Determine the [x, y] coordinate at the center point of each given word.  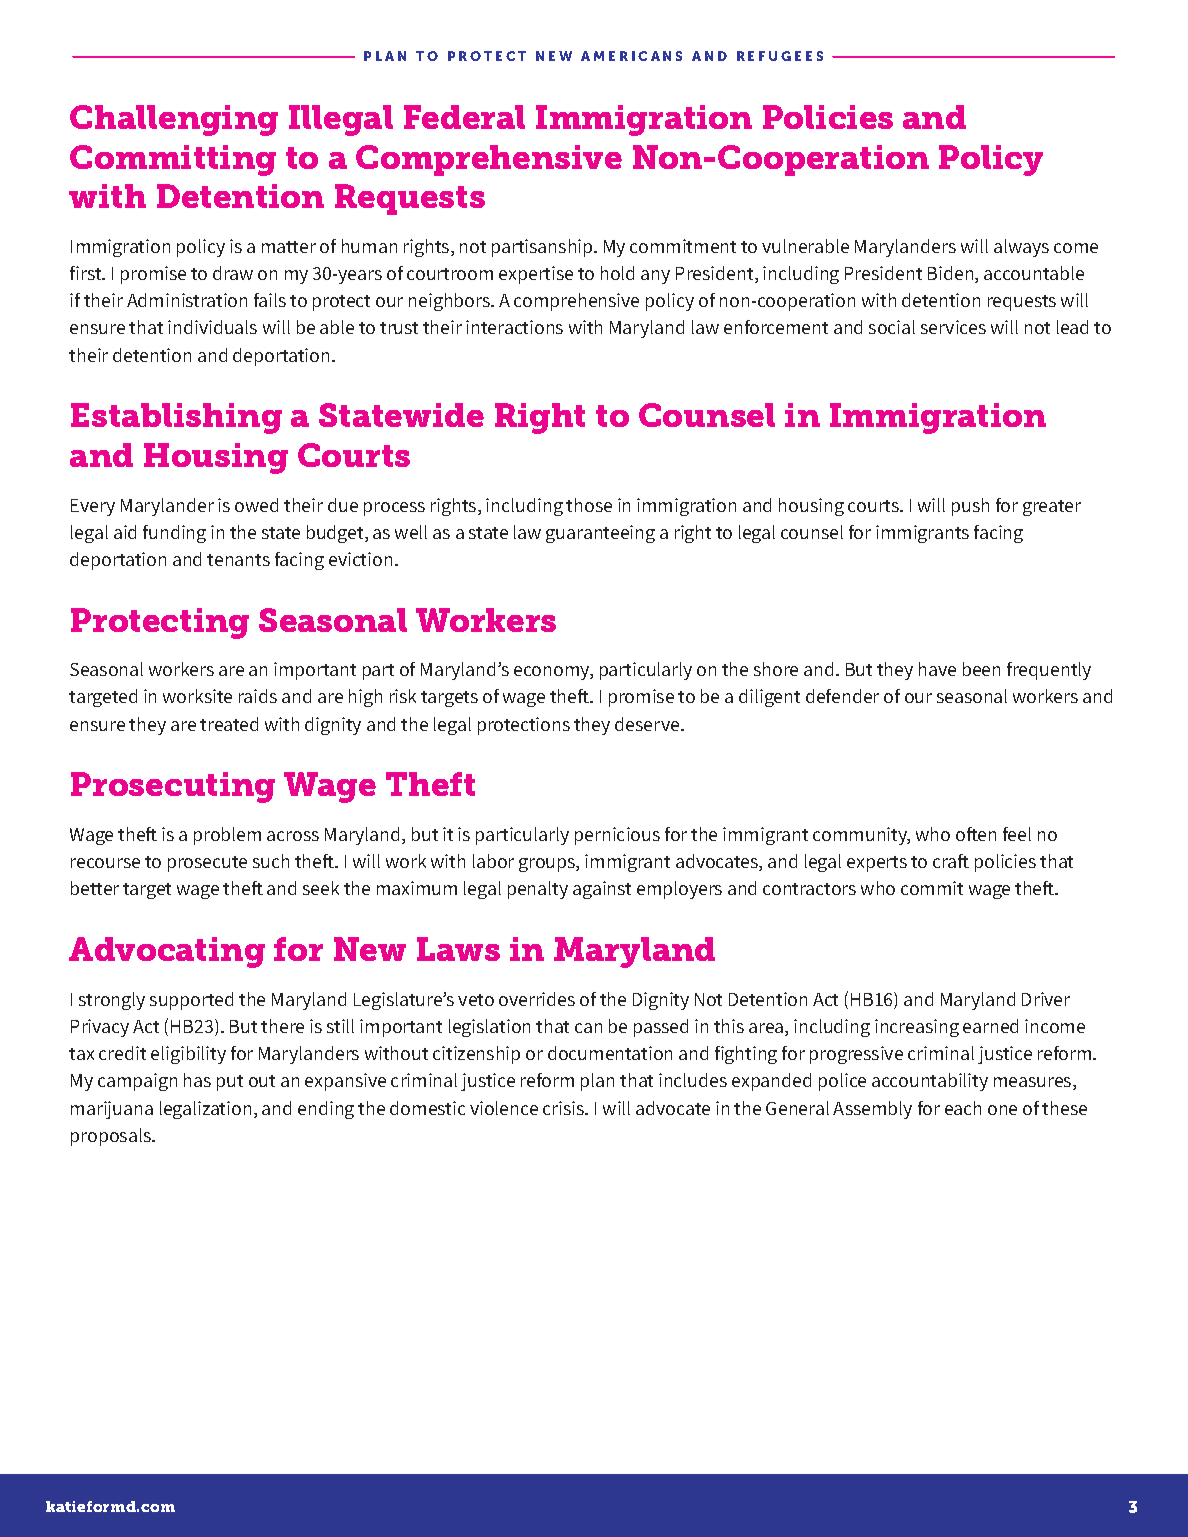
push [970, 507]
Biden [952, 274]
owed [256, 505]
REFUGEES [780, 56]
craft [951, 861]
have [937, 669]
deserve [648, 724]
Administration [187, 300]
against [602, 890]
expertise [536, 275]
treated [229, 724]
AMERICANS [631, 56]
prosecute [207, 864]
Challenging [174, 120]
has [197, 1080]
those [589, 505]
